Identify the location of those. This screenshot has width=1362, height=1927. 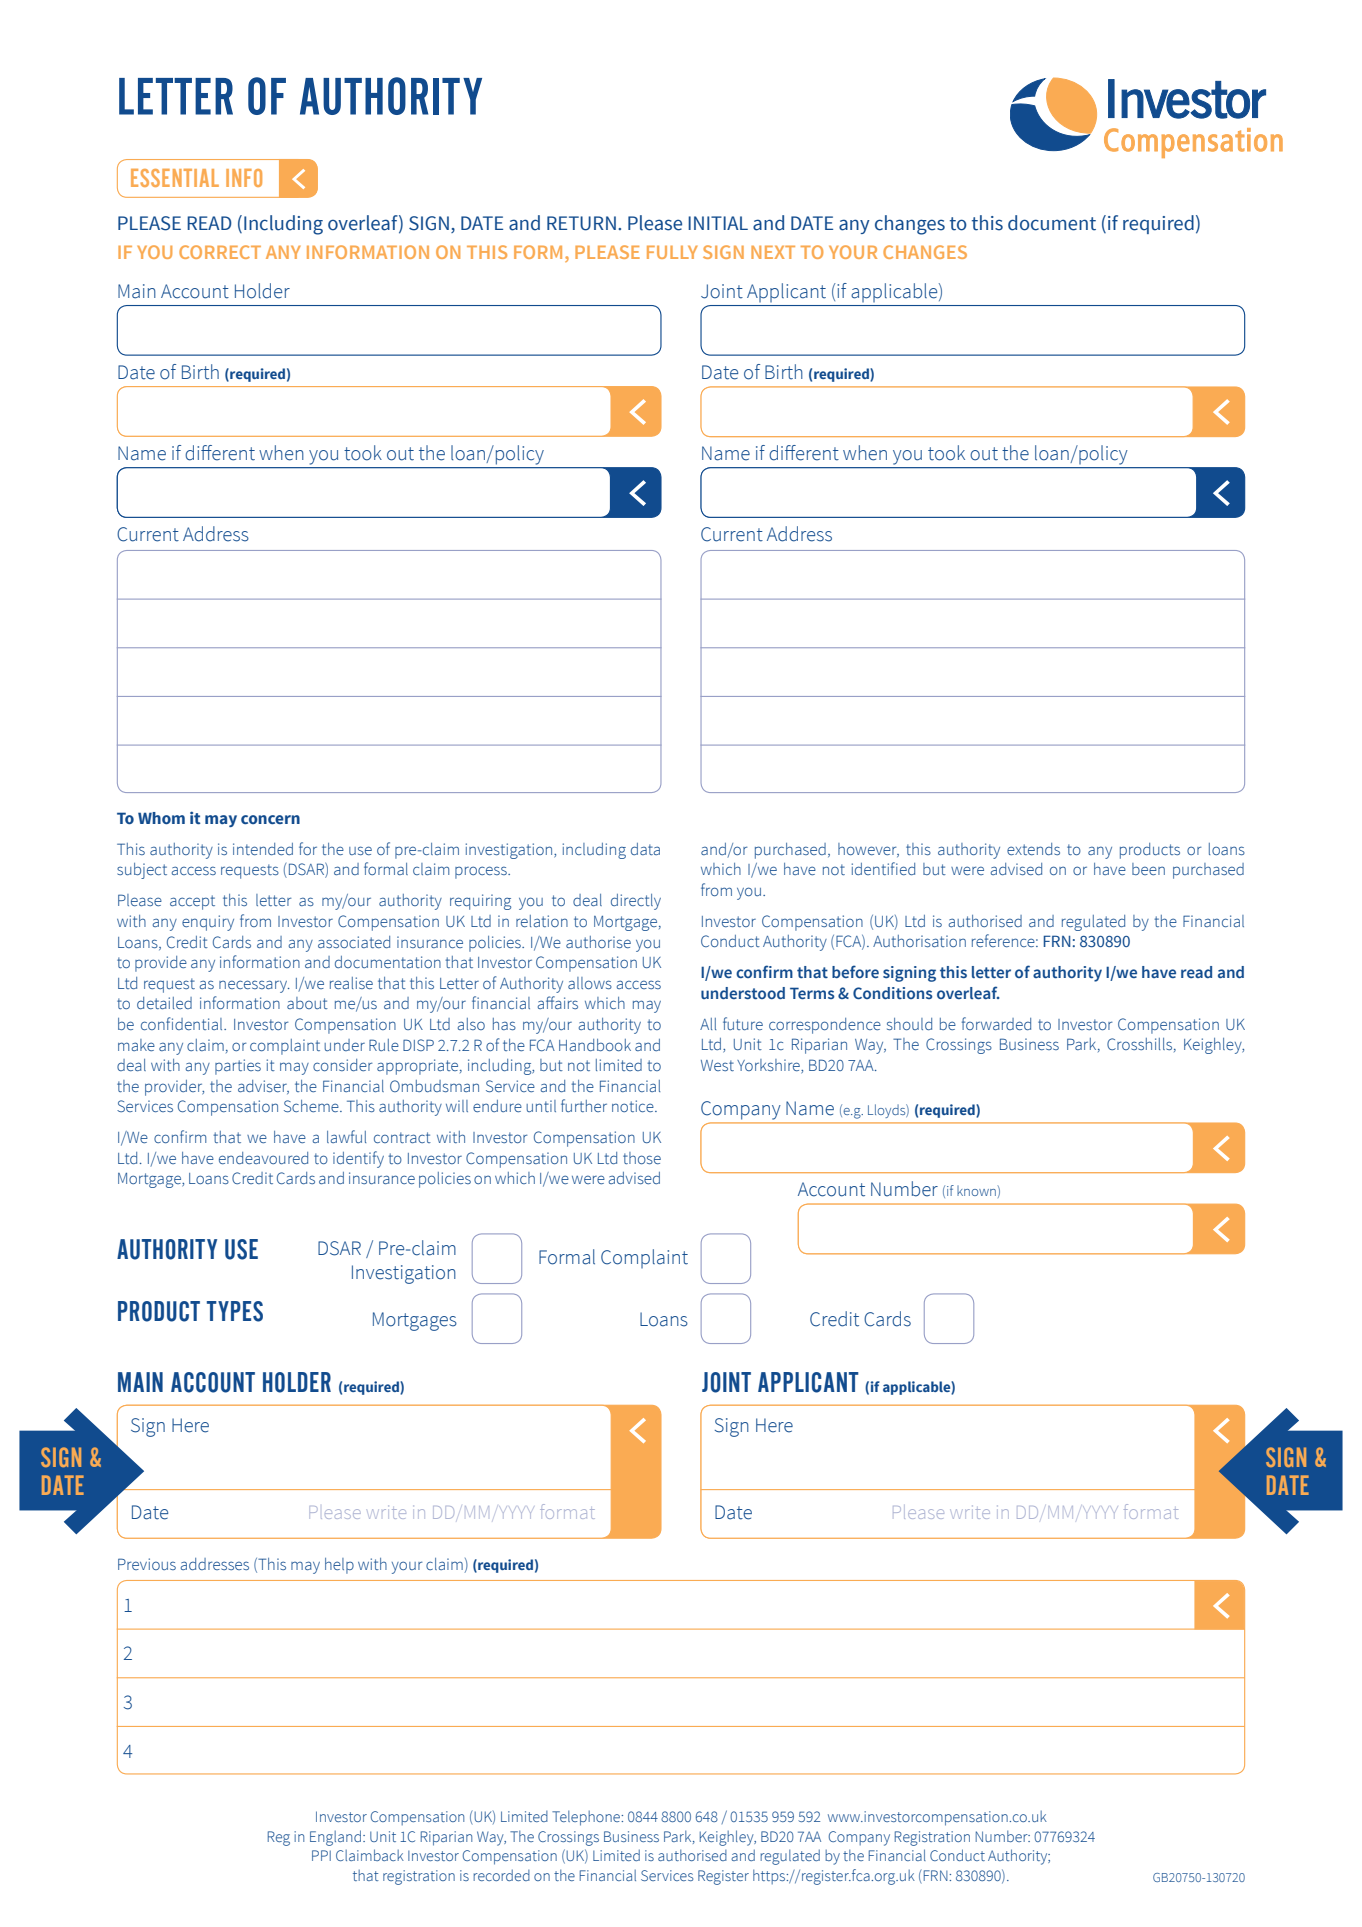
(642, 1158).
